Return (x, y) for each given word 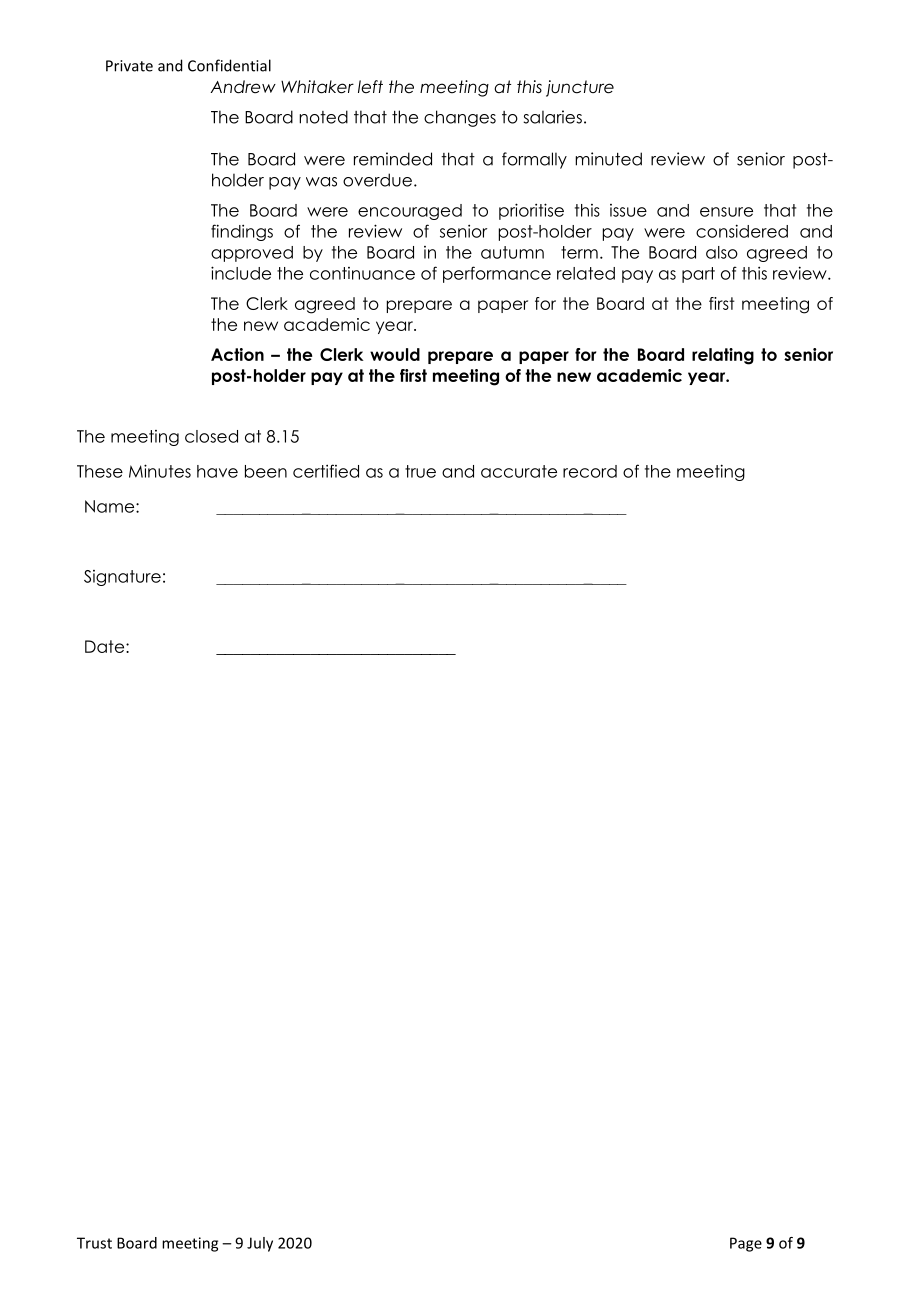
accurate (519, 471)
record (590, 471)
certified (326, 471)
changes (460, 118)
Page (746, 1244)
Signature (122, 578)
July (260, 1244)
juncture (580, 88)
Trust (94, 1243)
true (420, 471)
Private (129, 66)
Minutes (160, 471)
